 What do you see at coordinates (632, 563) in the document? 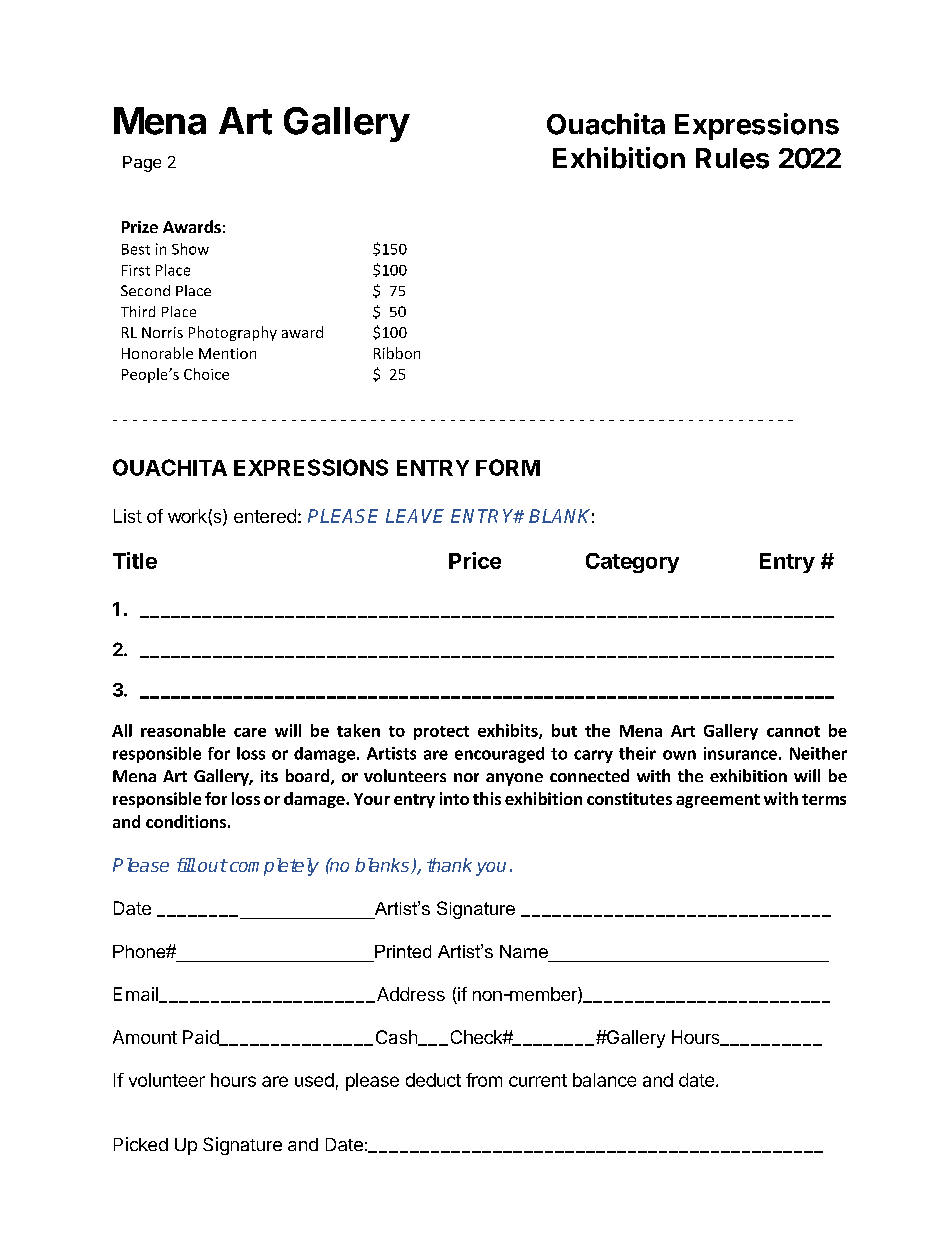
I see `Category` at bounding box center [632, 563].
